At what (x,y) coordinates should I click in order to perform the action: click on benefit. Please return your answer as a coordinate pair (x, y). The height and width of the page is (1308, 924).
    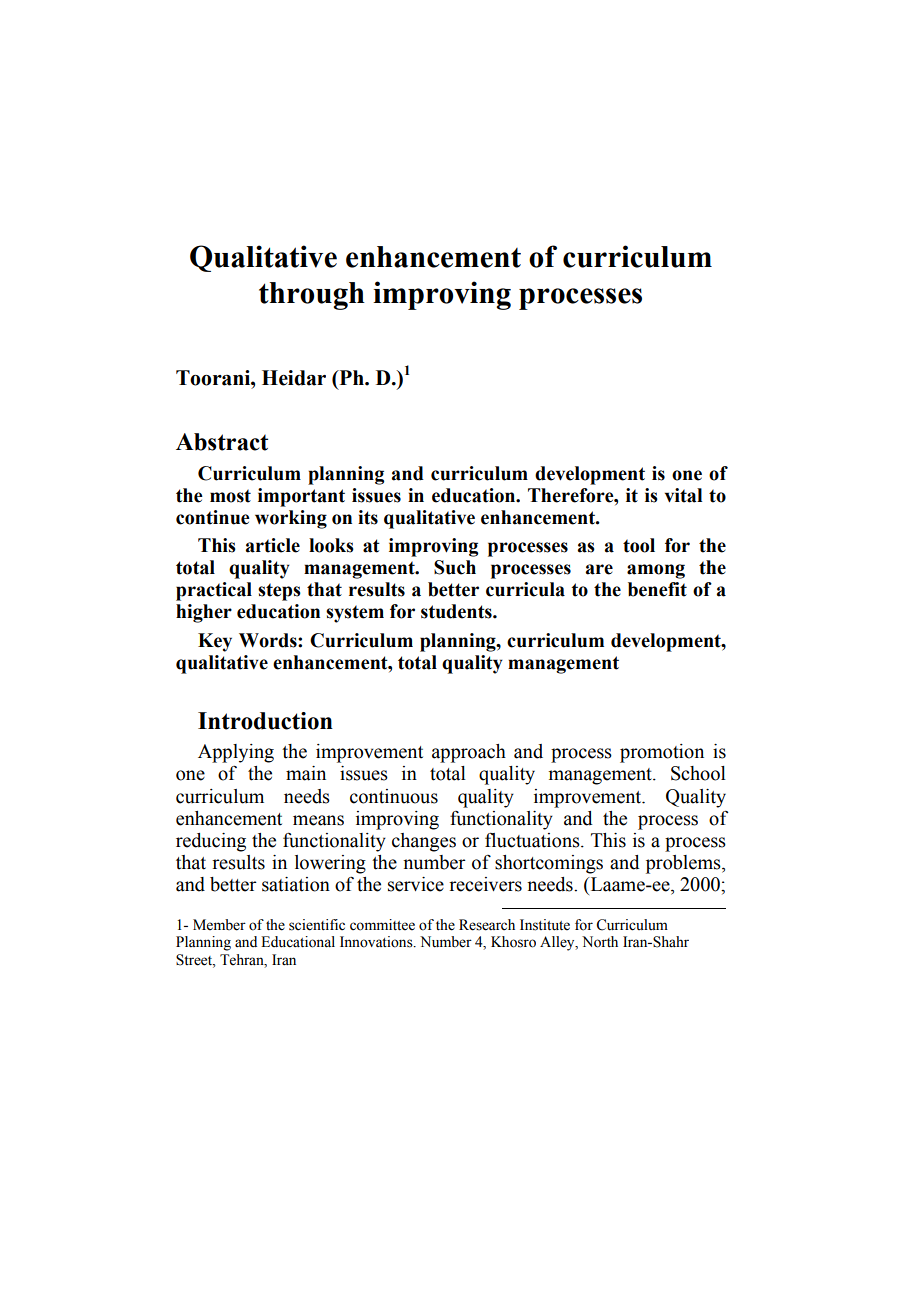
    Looking at the image, I should click on (657, 589).
